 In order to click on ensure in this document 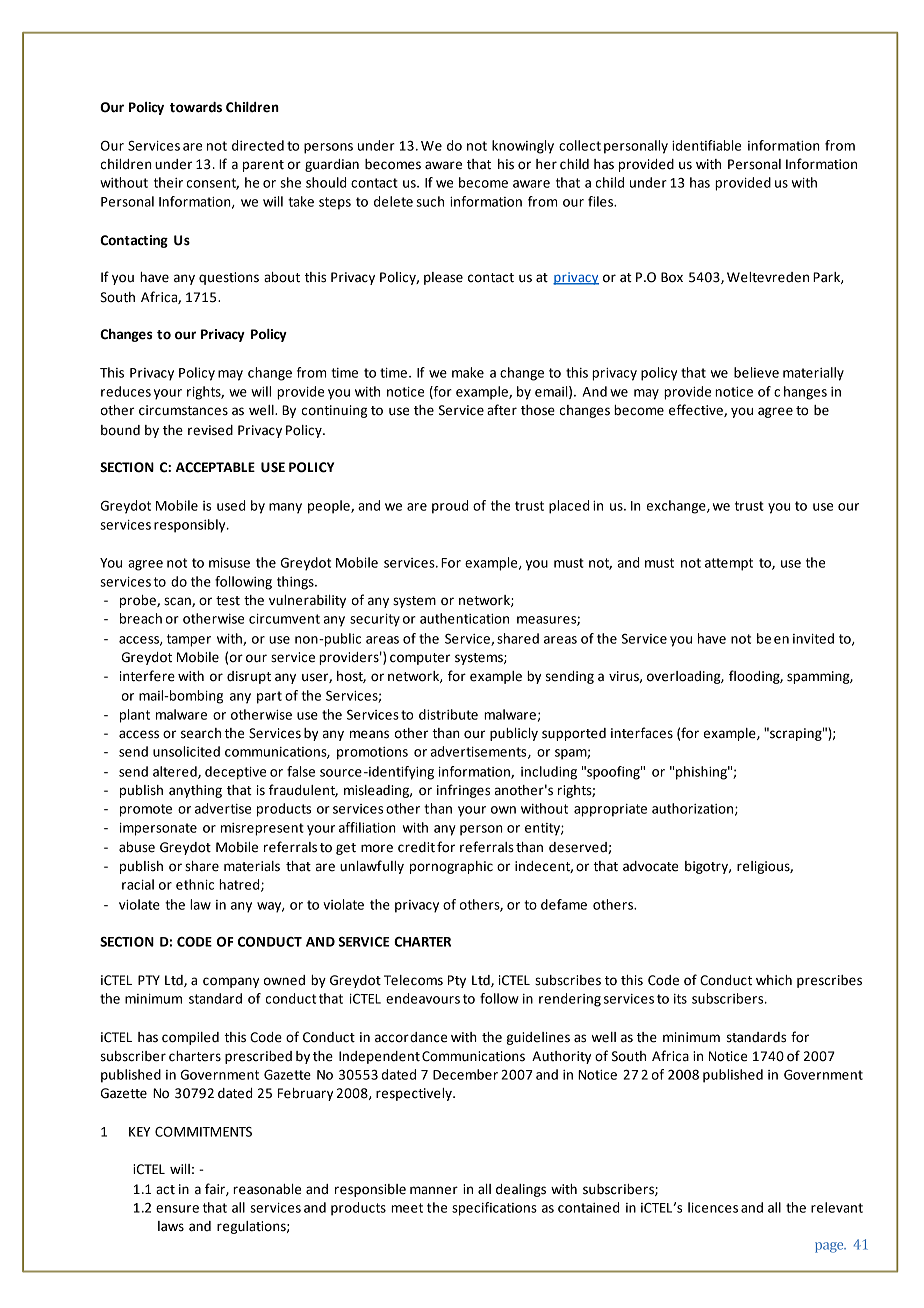, I will do `click(177, 1209)`.
